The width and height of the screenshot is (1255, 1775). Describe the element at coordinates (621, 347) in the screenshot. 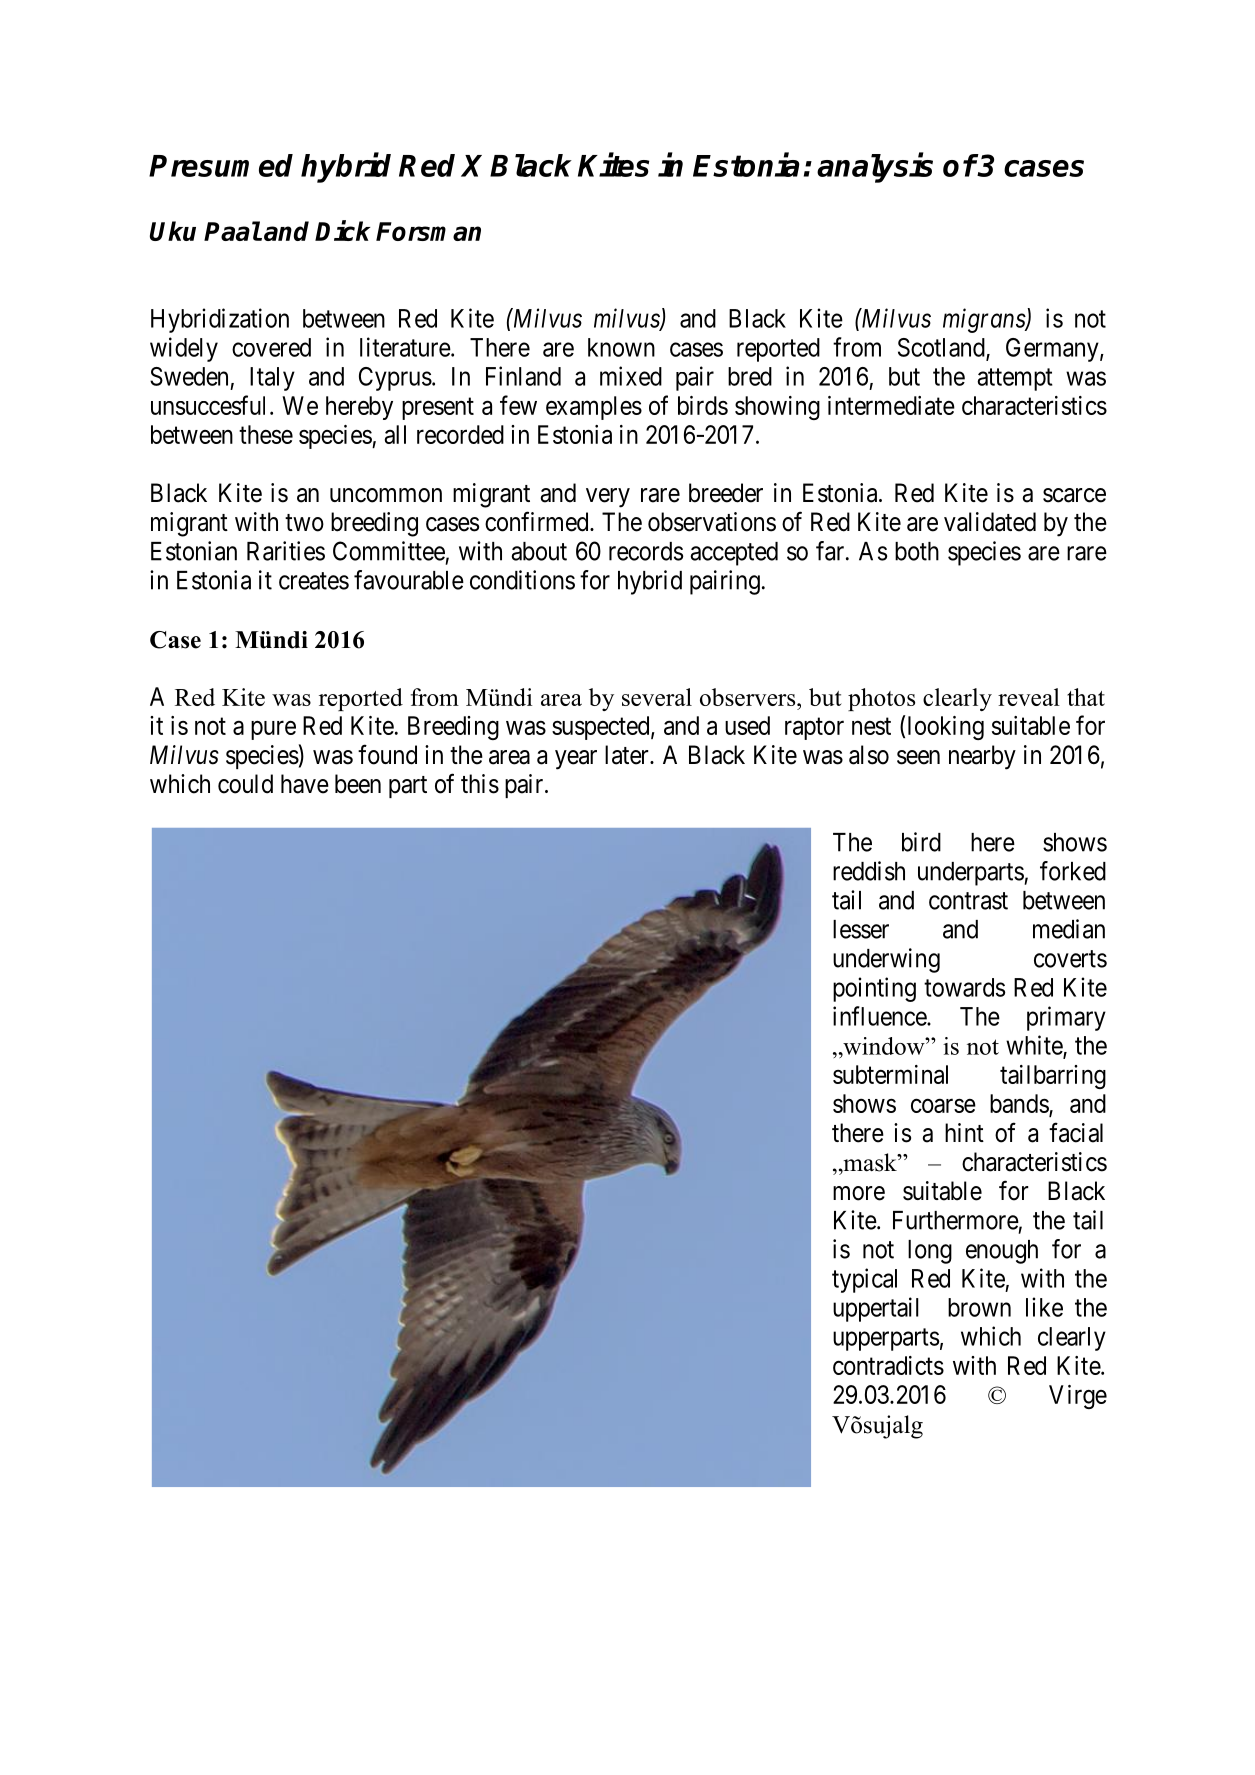

I see `known` at that location.
